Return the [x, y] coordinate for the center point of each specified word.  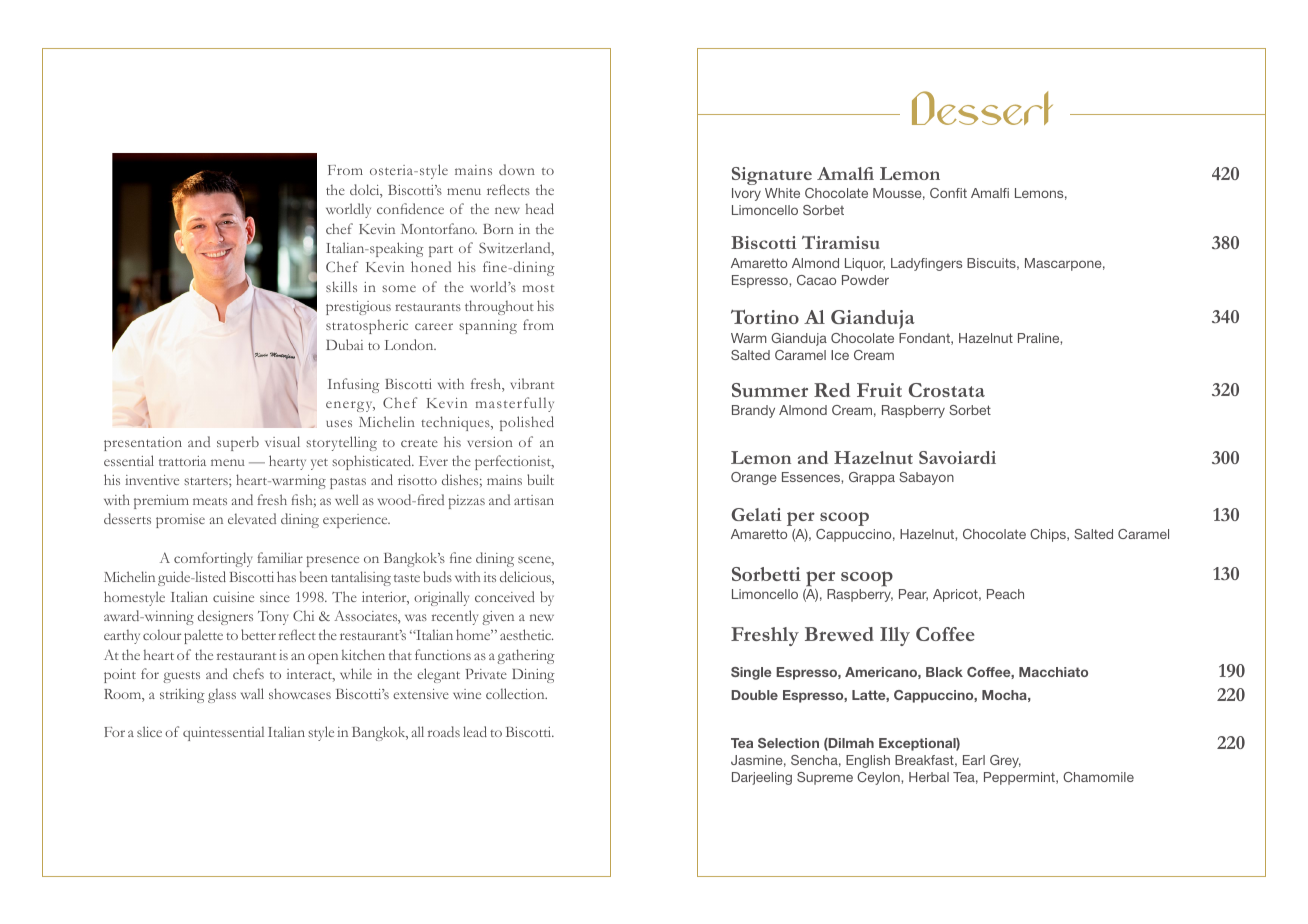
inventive [152, 480]
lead [475, 731]
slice [149, 731]
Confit [948, 193]
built [540, 479]
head [540, 208]
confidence [410, 208]
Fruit [879, 390]
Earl [974, 760]
